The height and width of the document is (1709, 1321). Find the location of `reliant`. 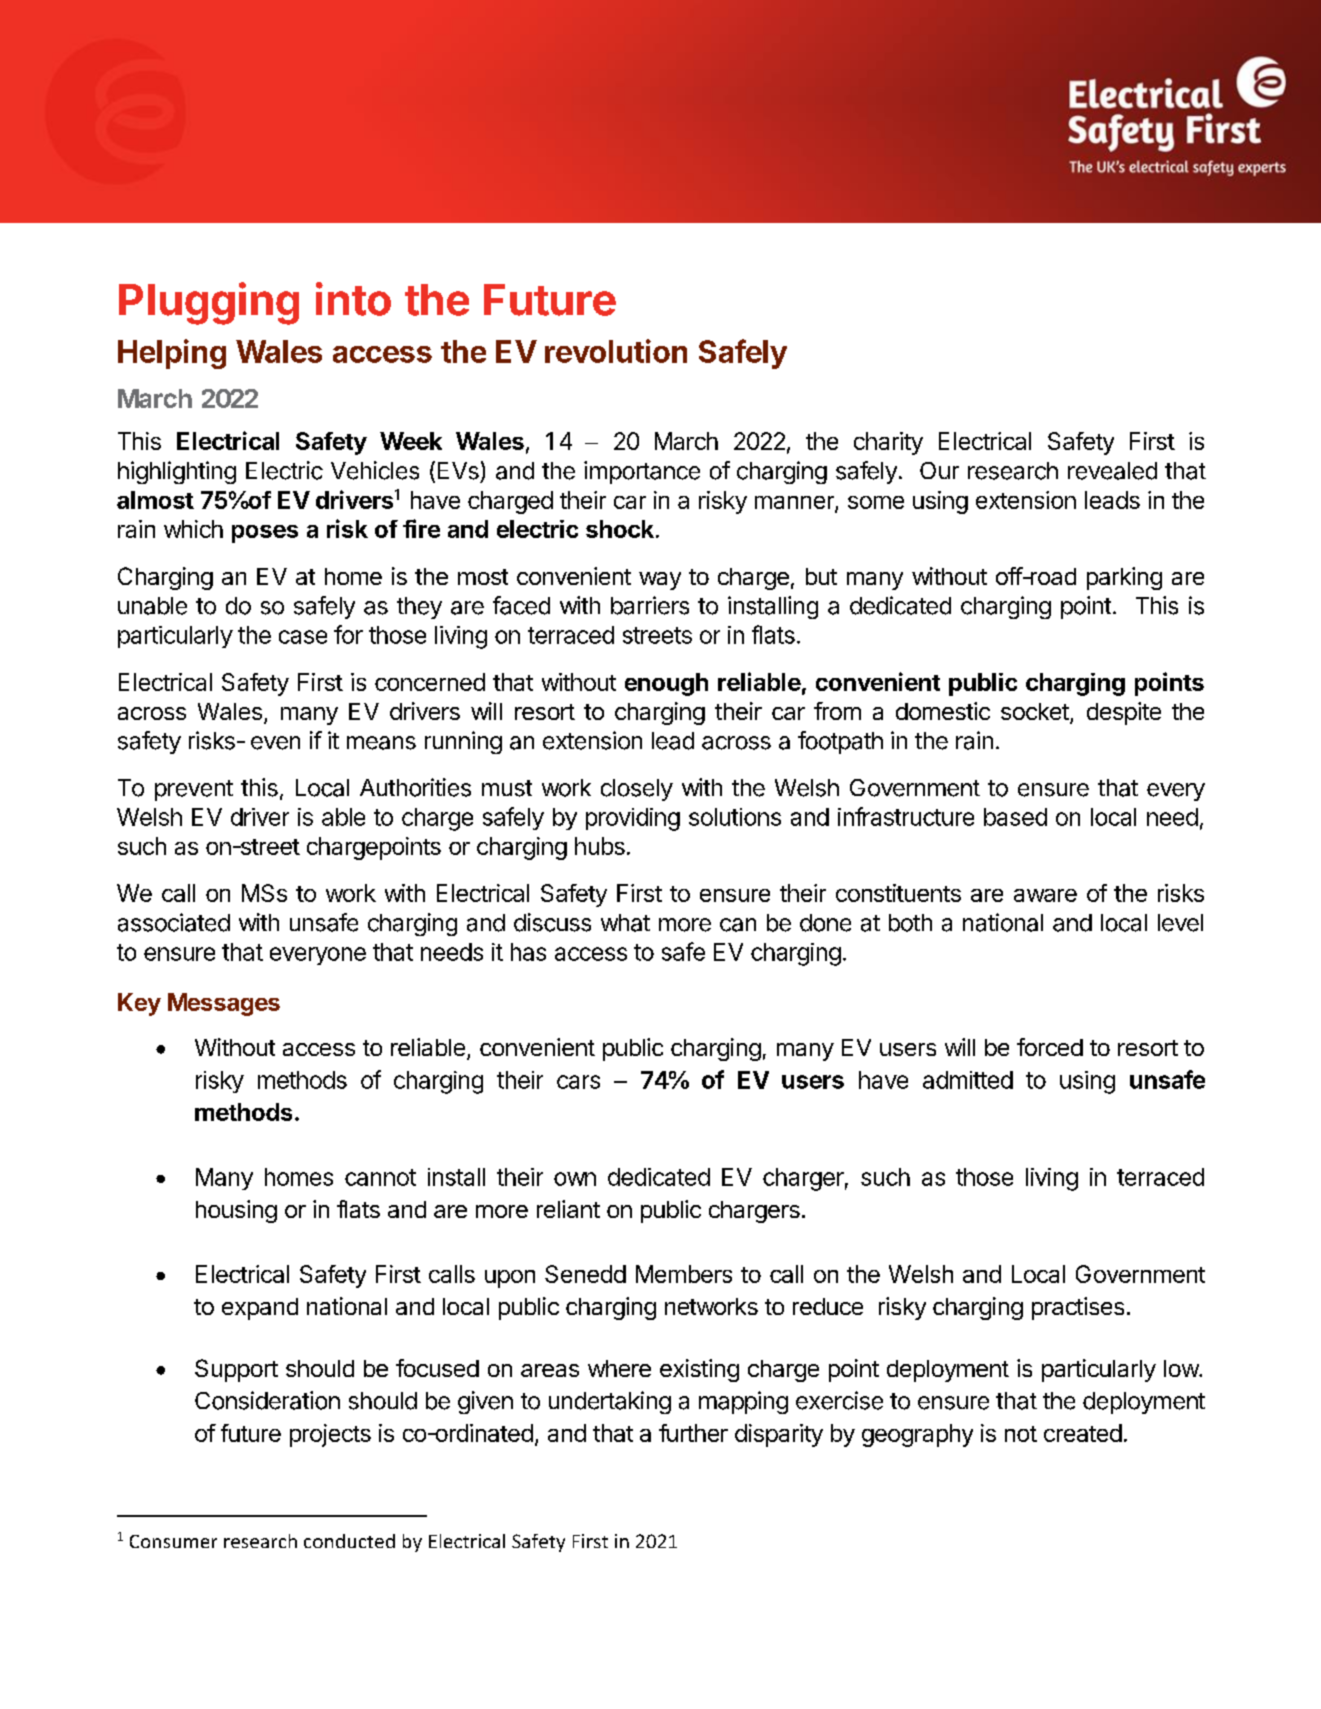

reliant is located at coordinates (568, 1209).
